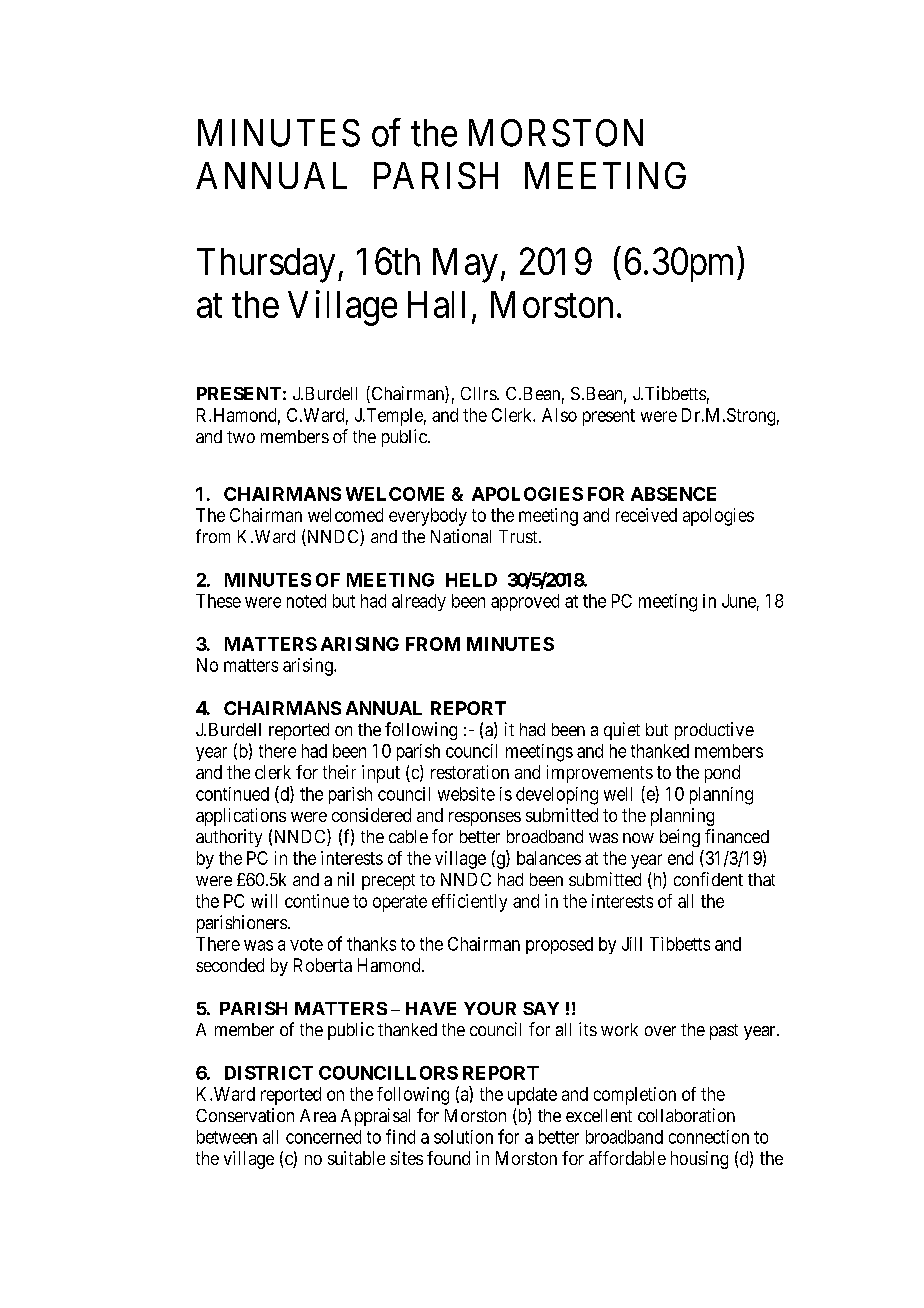 This document has height=1308, width=924. What do you see at coordinates (266, 265) in the document?
I see `Thursday` at bounding box center [266, 265].
